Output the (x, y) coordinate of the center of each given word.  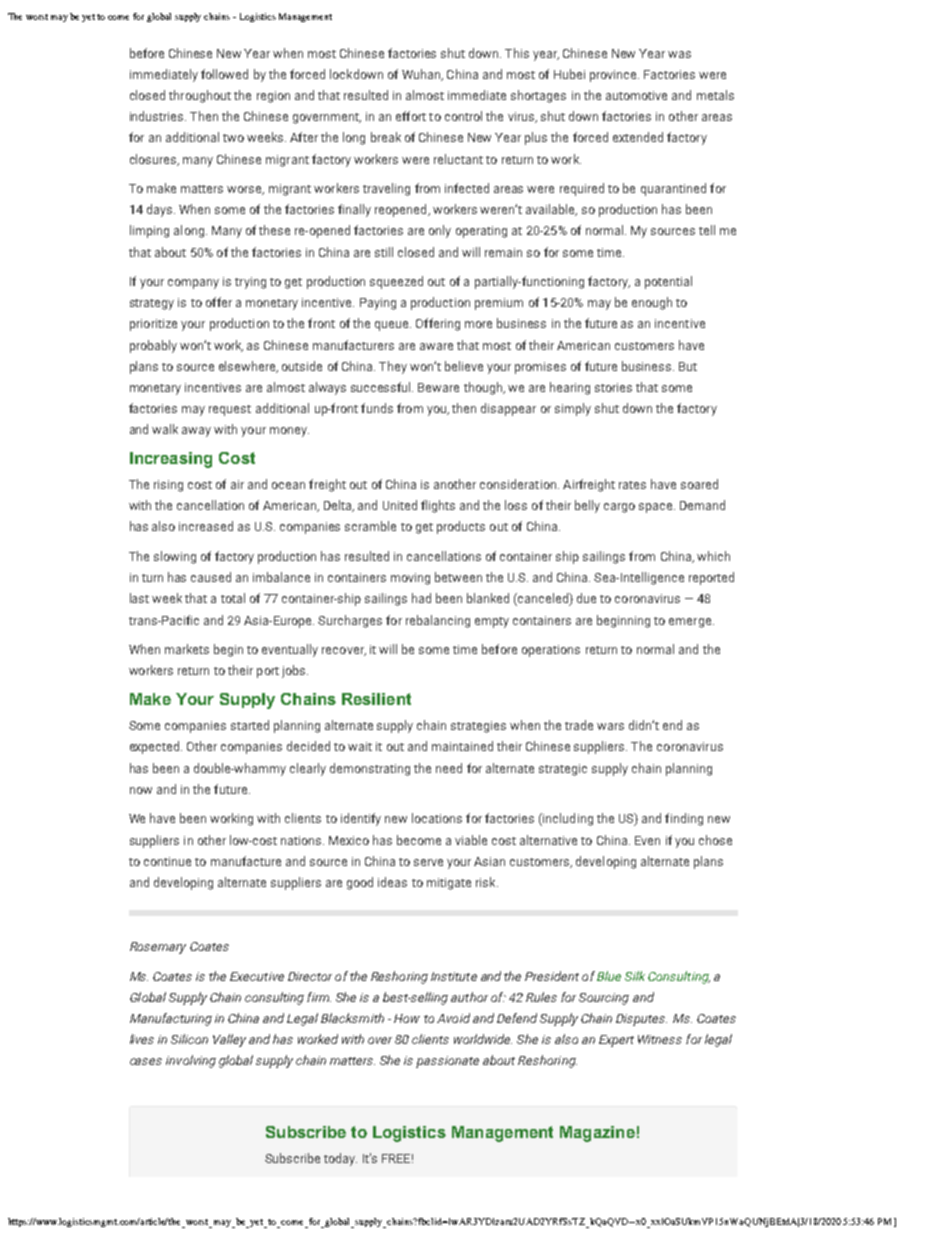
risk (487, 882)
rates (632, 485)
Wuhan (422, 75)
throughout (200, 96)
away (196, 432)
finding (684, 819)
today (340, 1159)
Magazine (597, 1134)
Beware (438, 387)
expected (156, 747)
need (449, 768)
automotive (636, 95)
